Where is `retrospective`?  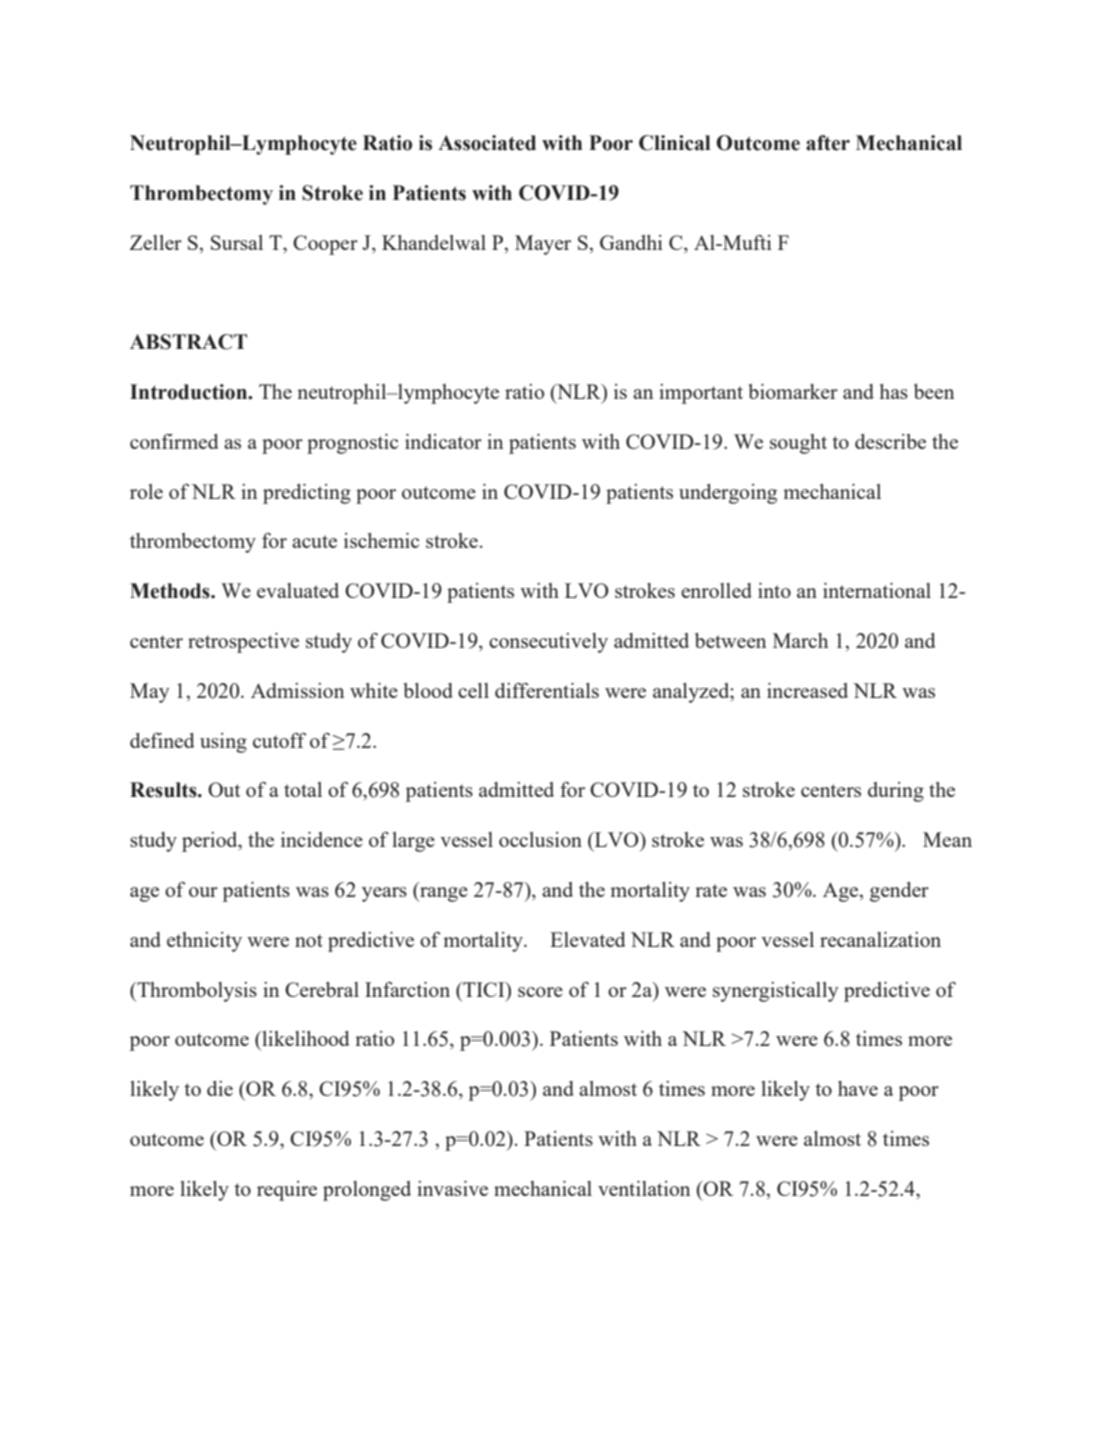
retrospective is located at coordinates (243, 643).
